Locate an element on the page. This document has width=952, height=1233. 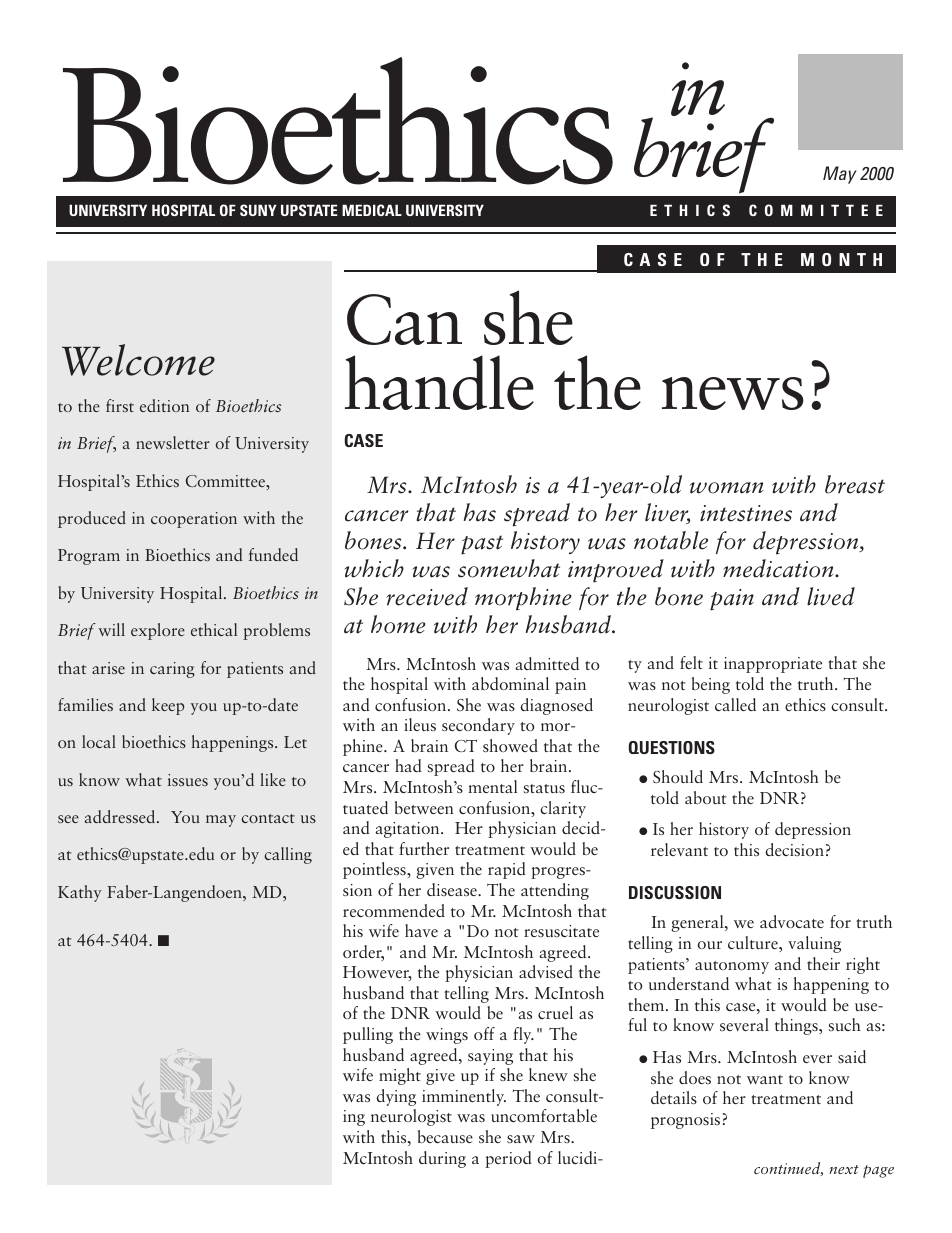
inappropriate is located at coordinates (773, 665).
